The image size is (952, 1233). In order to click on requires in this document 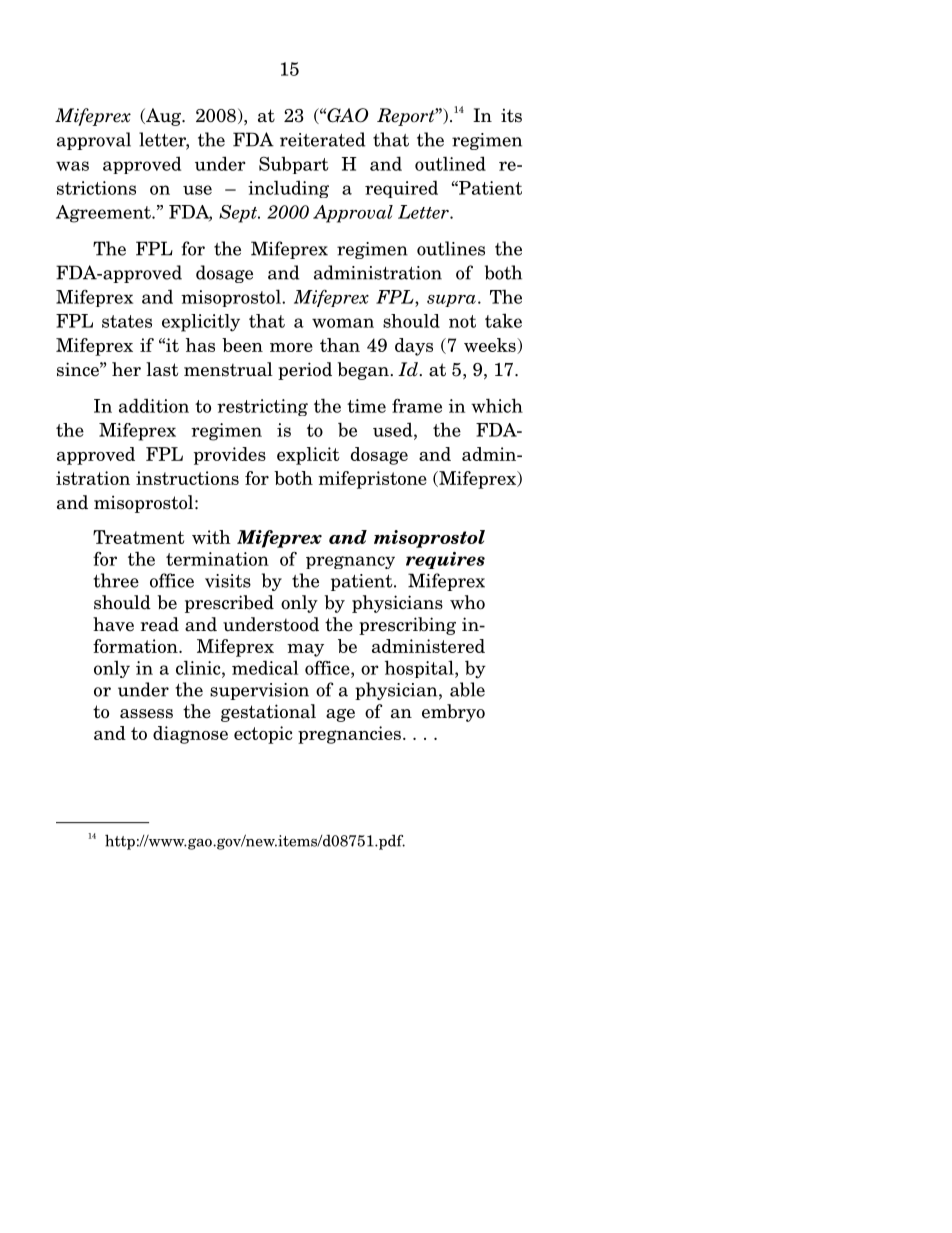, I will do `click(445, 560)`.
